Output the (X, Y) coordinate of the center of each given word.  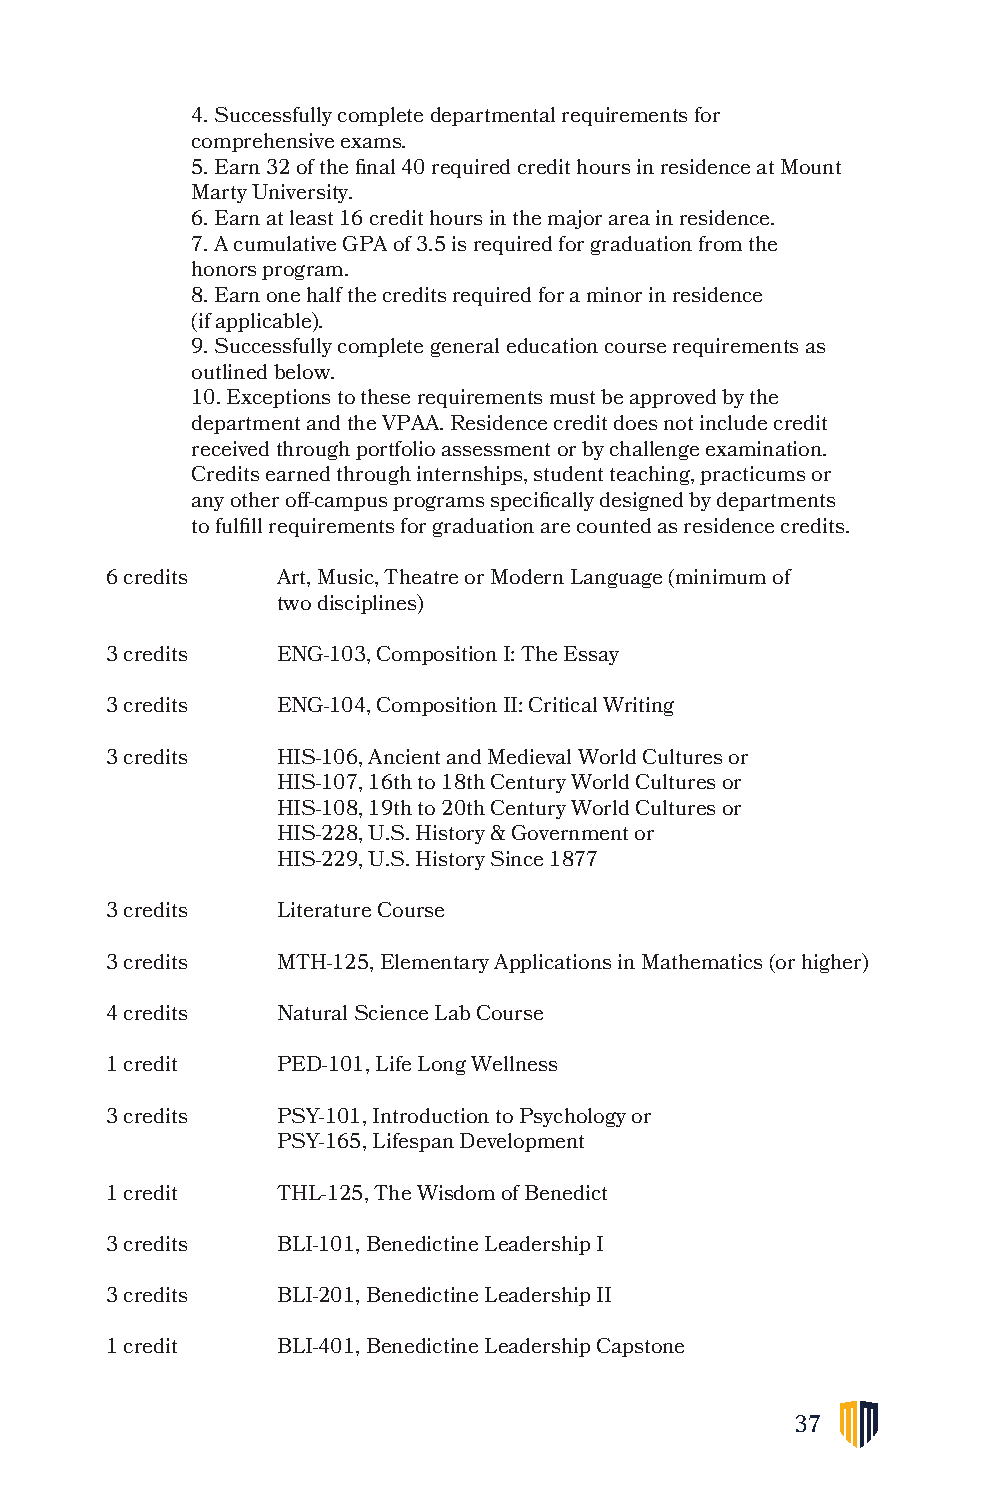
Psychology (573, 1117)
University (301, 193)
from (720, 243)
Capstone (640, 1347)
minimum (721, 576)
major (575, 219)
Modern (527, 576)
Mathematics (702, 961)
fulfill (239, 525)
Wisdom (456, 1192)
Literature (324, 909)
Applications (552, 963)
